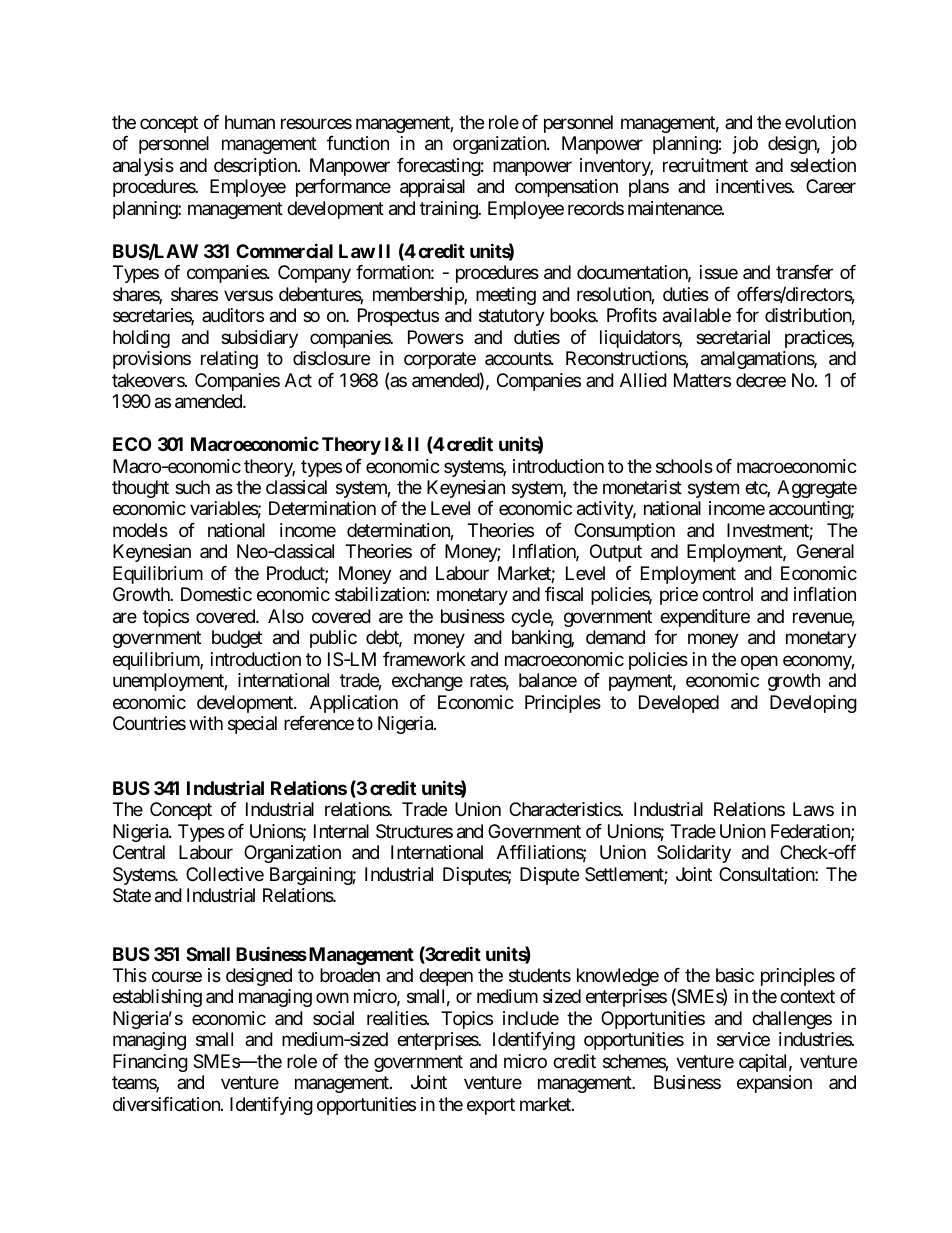  Describe the element at coordinates (256, 167) in the image. I see `description` at that location.
